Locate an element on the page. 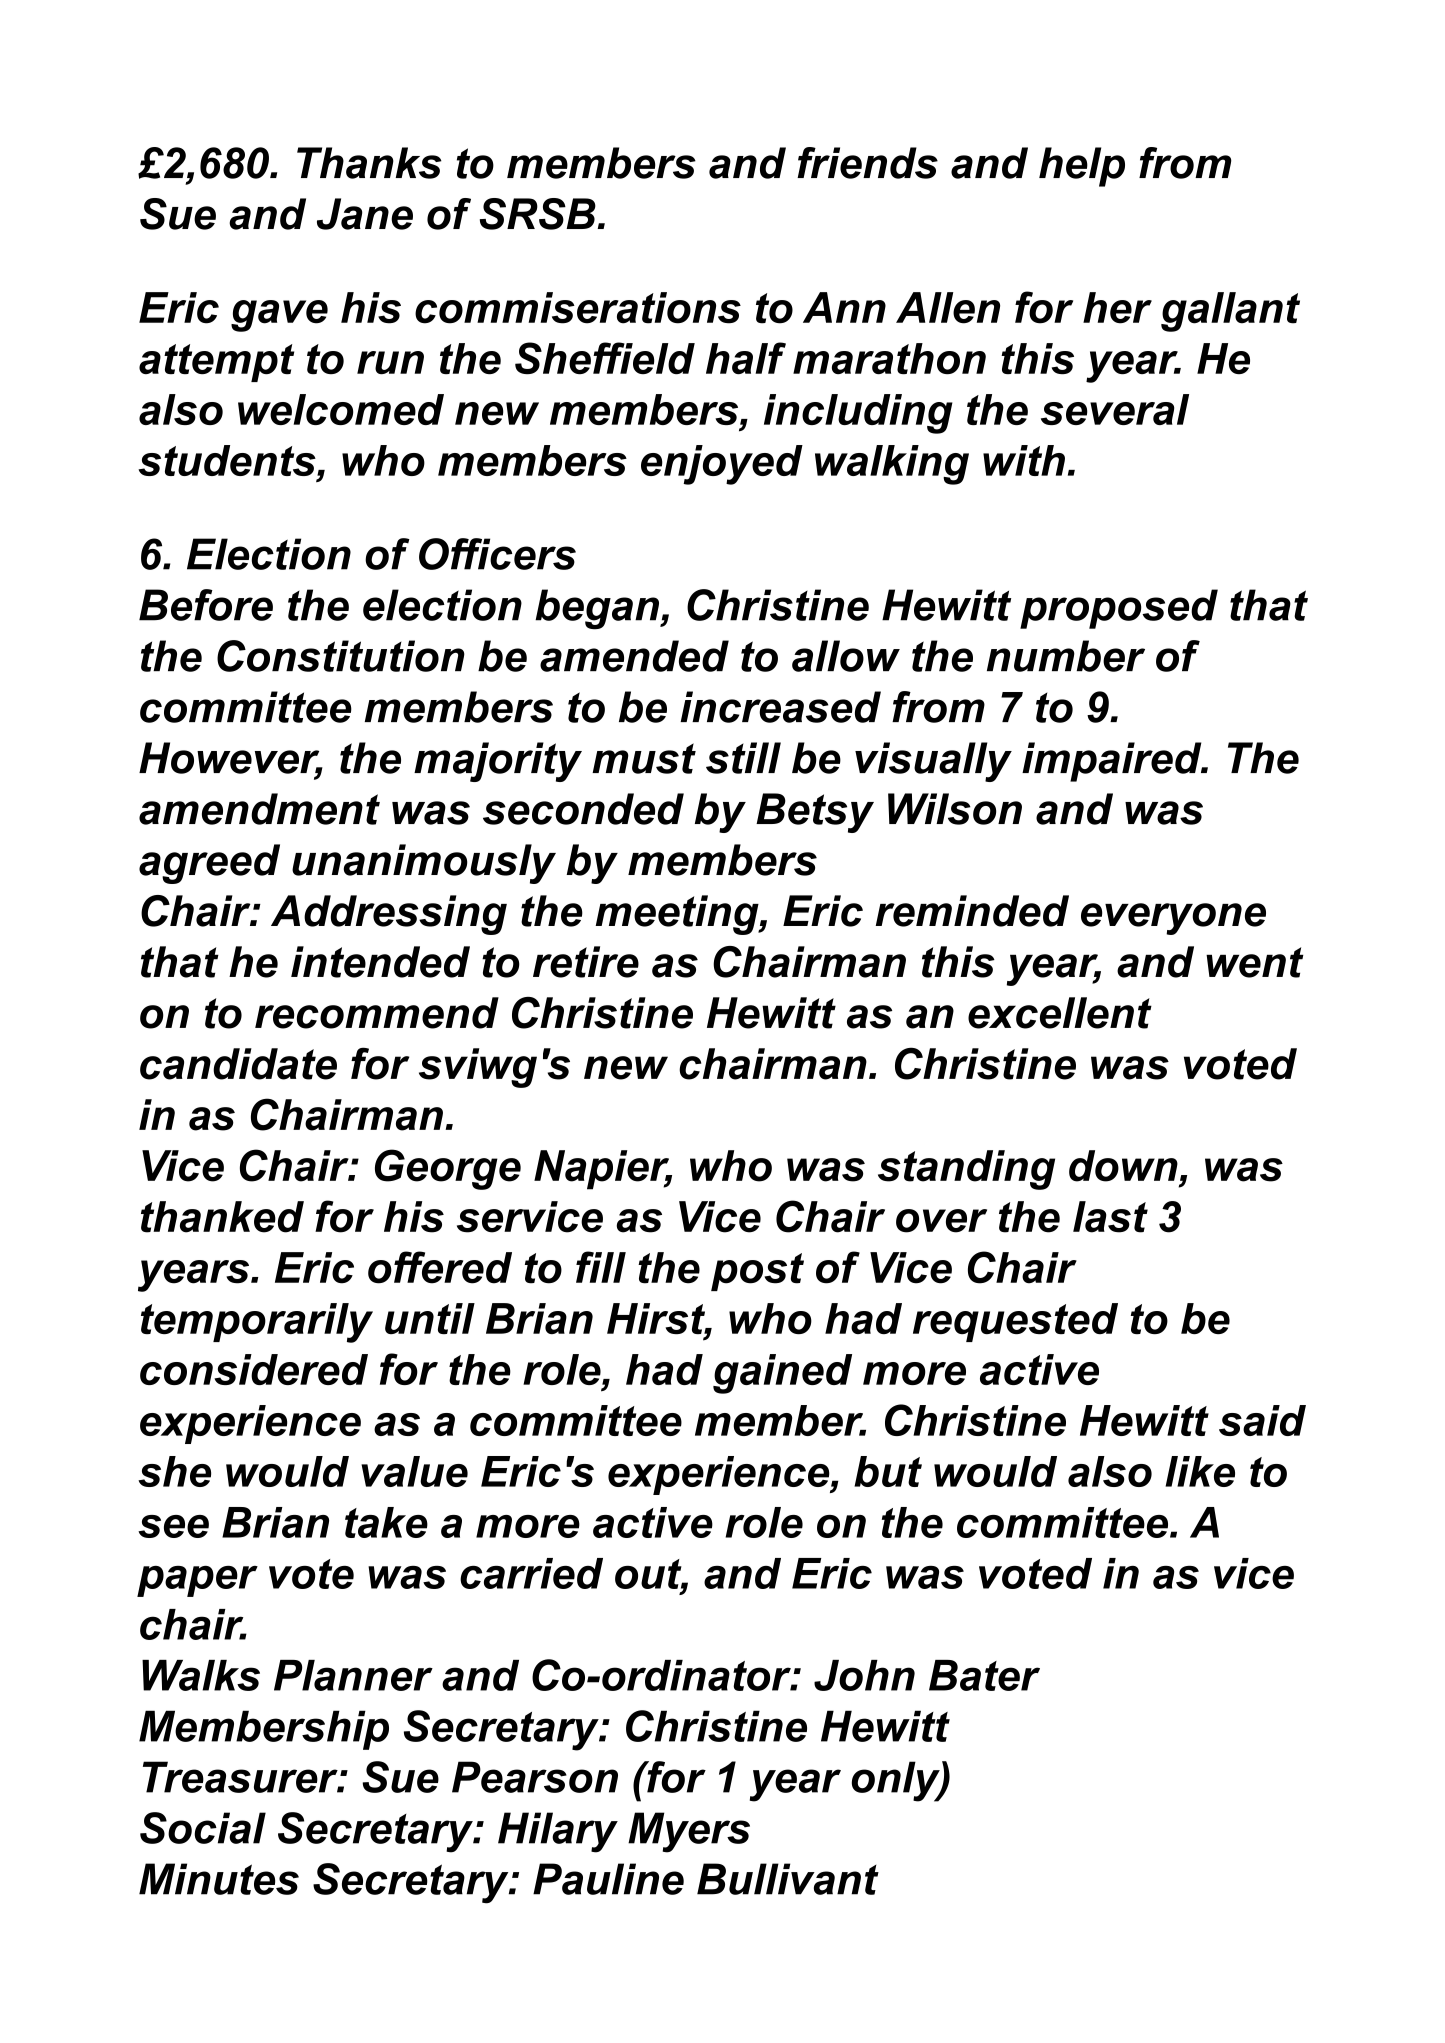 This image has height=2043, width=1445. Social is located at coordinates (203, 1828).
